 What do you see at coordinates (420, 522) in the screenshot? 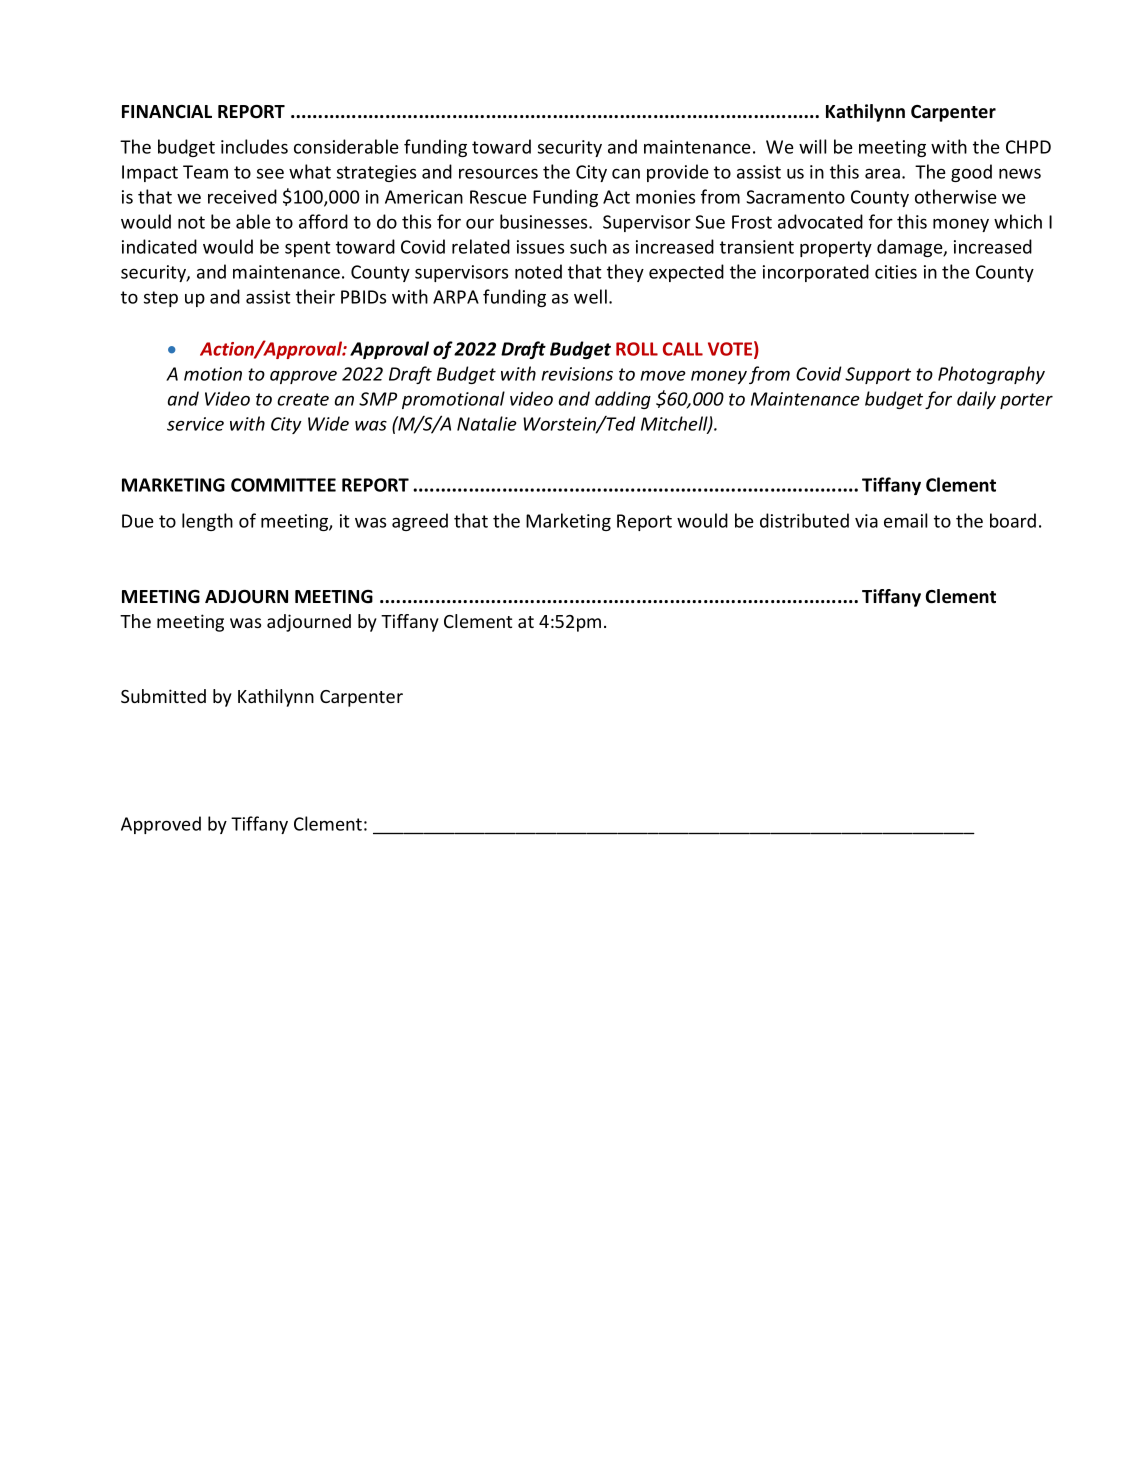
I see `agreed` at bounding box center [420, 522].
